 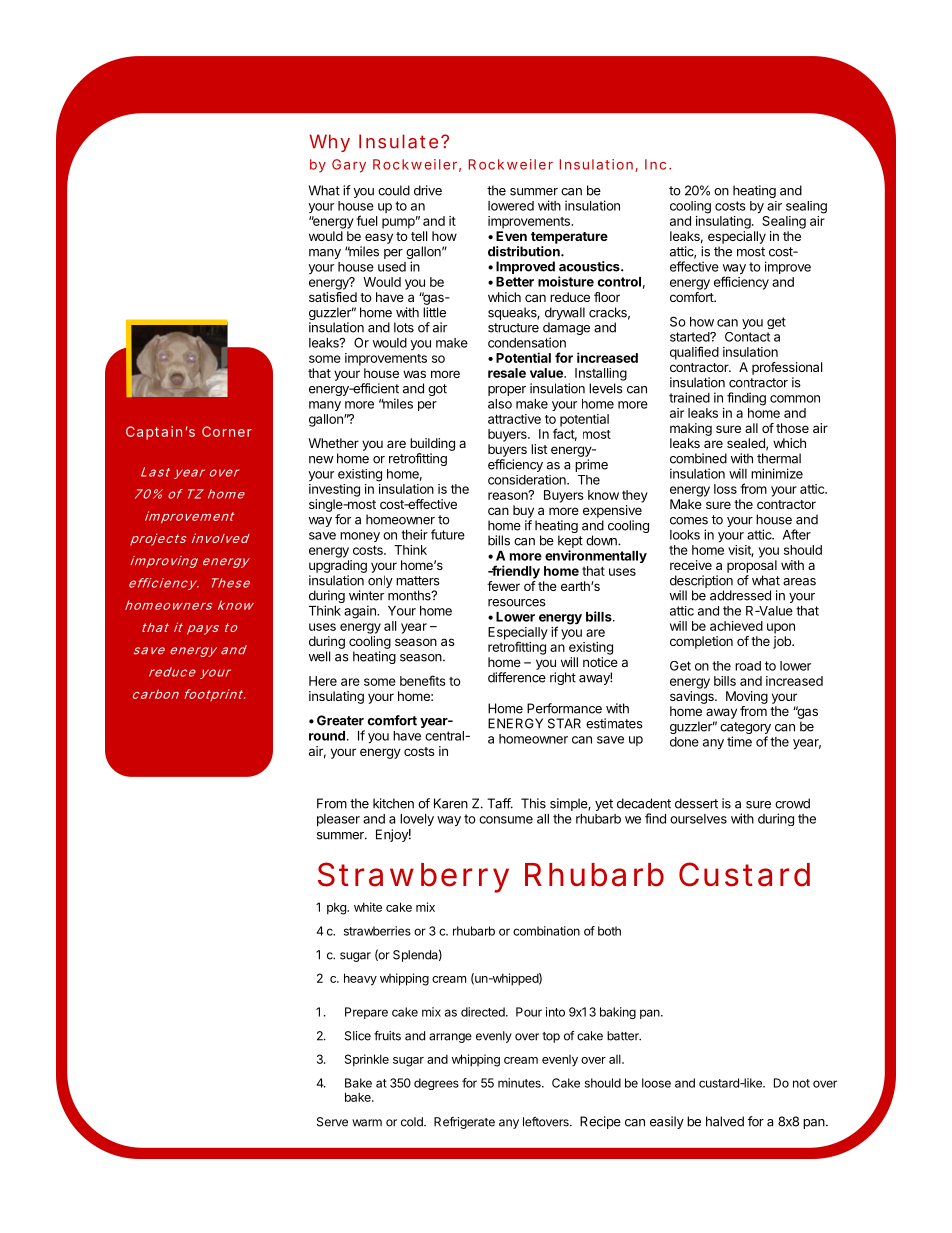 I want to click on halved, so click(x=725, y=1121).
